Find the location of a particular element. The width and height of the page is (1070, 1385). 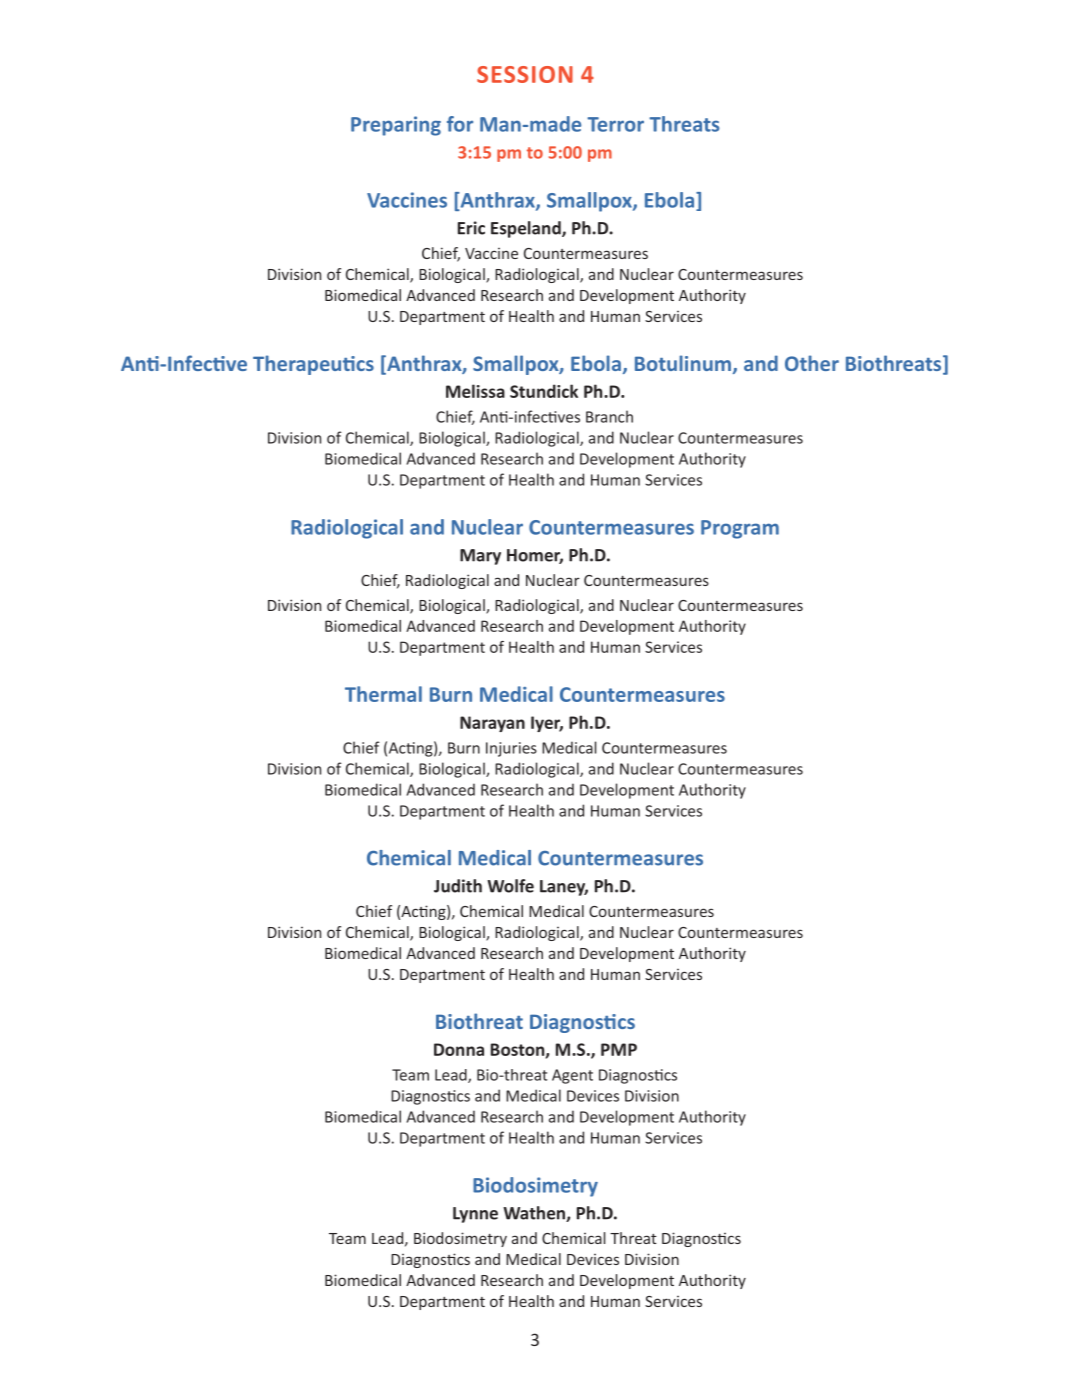

Iyer is located at coordinates (547, 724).
